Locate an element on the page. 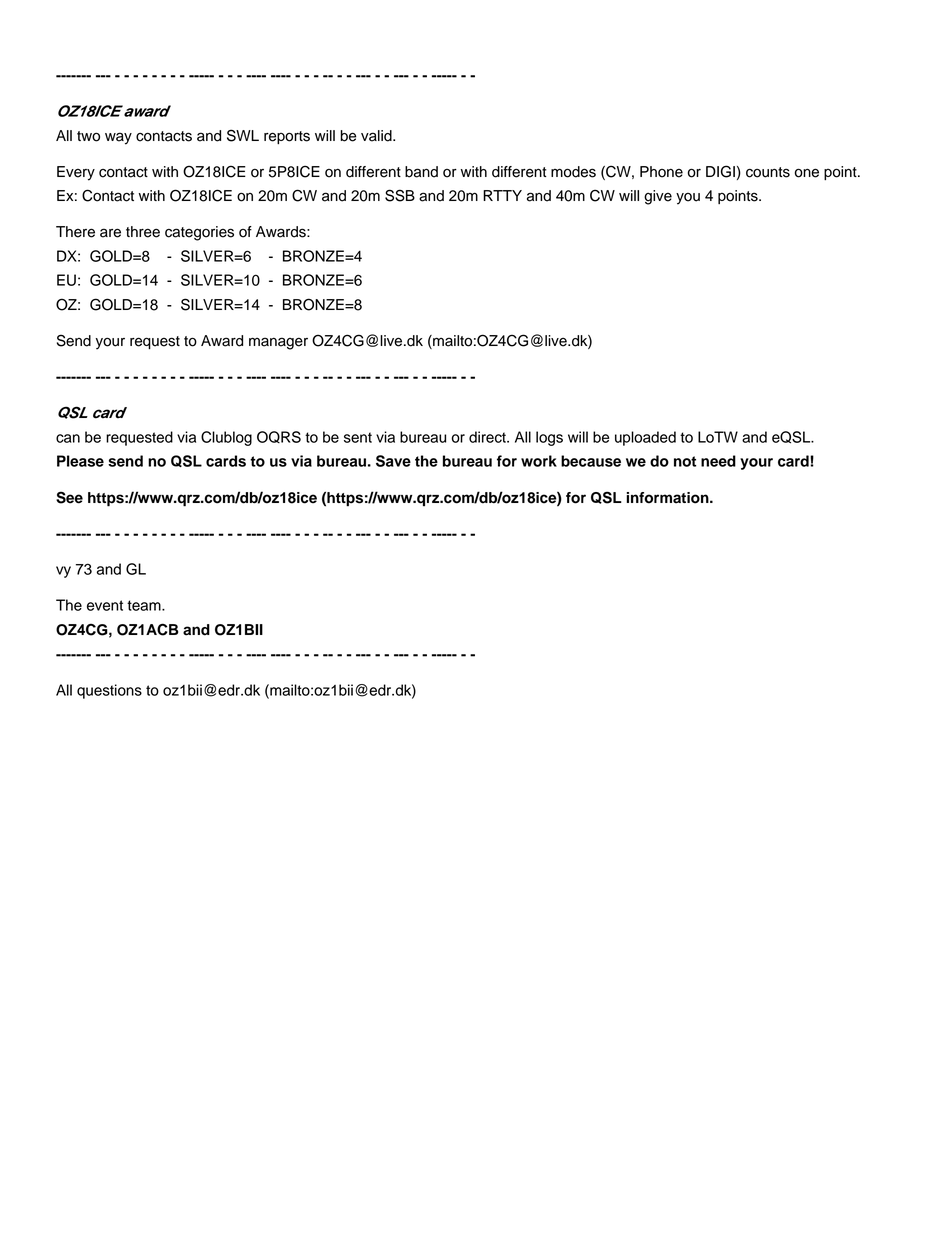  Phone is located at coordinates (661, 172).
